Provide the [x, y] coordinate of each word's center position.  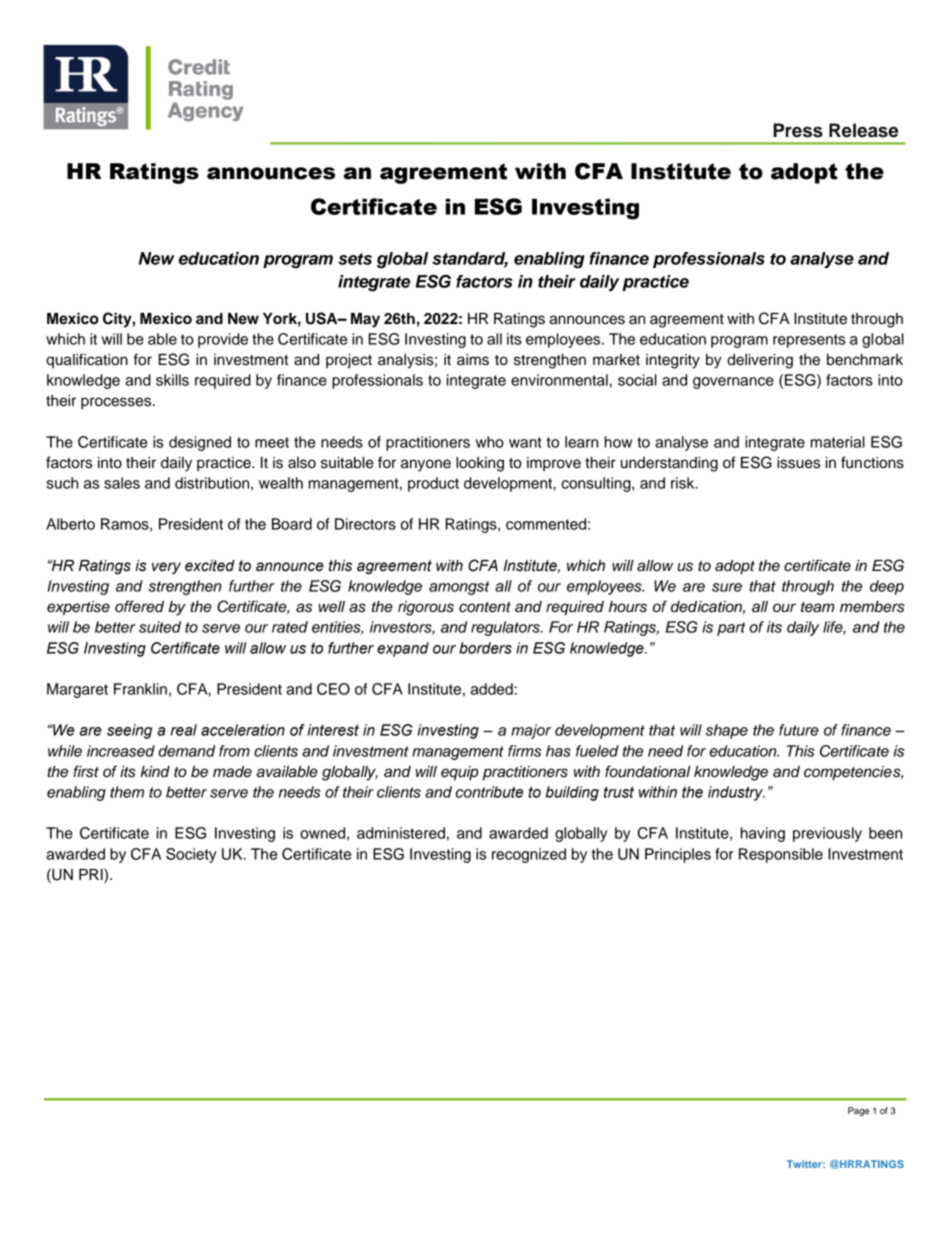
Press [798, 130]
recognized [529, 855]
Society [191, 855]
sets [355, 259]
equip [460, 773]
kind [155, 772]
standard [470, 259]
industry [736, 793]
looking [480, 464]
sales [122, 483]
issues [798, 463]
